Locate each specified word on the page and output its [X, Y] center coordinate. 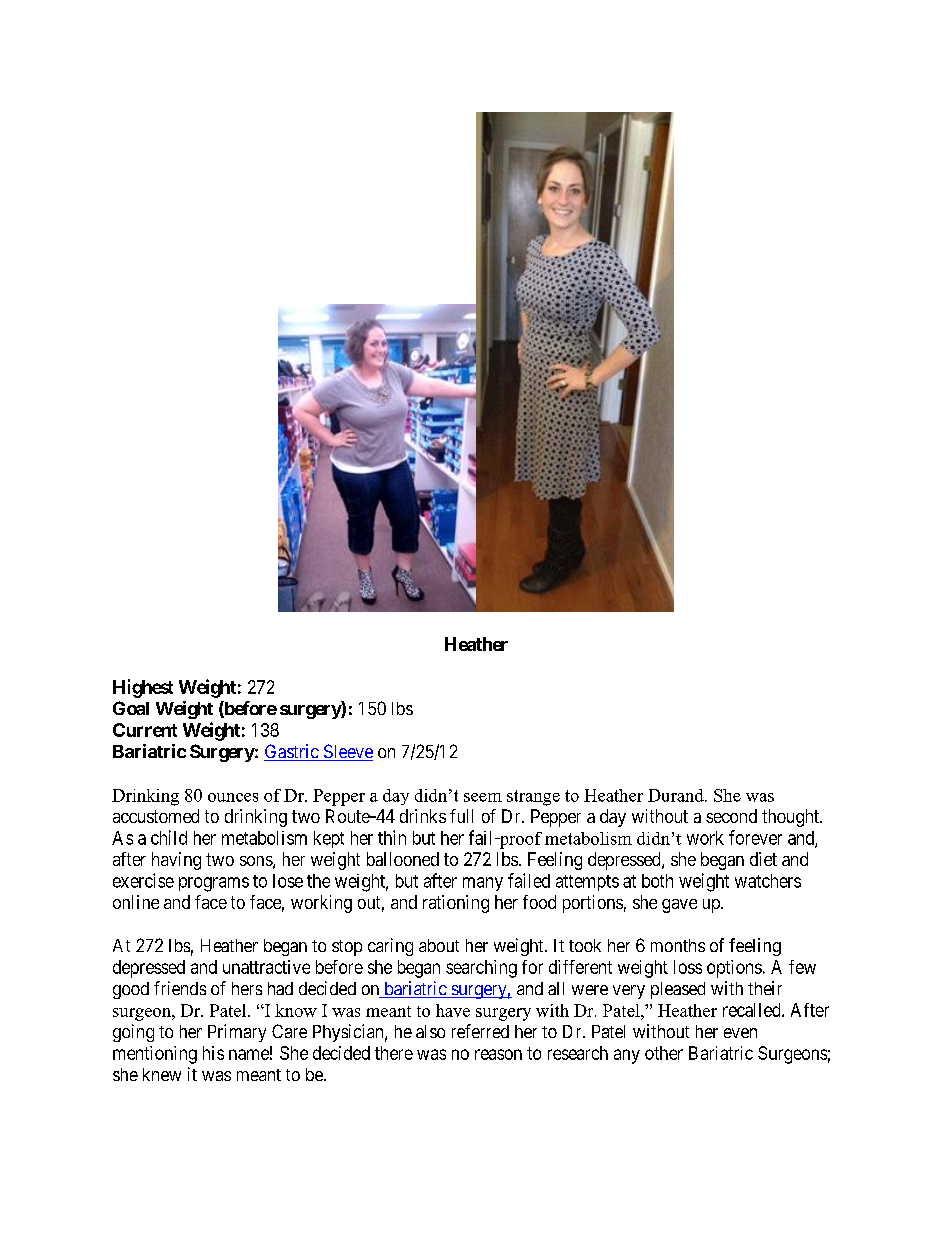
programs [214, 884]
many [483, 884]
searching [481, 969]
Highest [143, 688]
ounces [233, 797]
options [734, 969]
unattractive [266, 967]
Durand [677, 795]
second [731, 816]
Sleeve [347, 752]
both [657, 881]
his [213, 1053]
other [664, 1053]
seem [483, 797]
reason [498, 1054]
